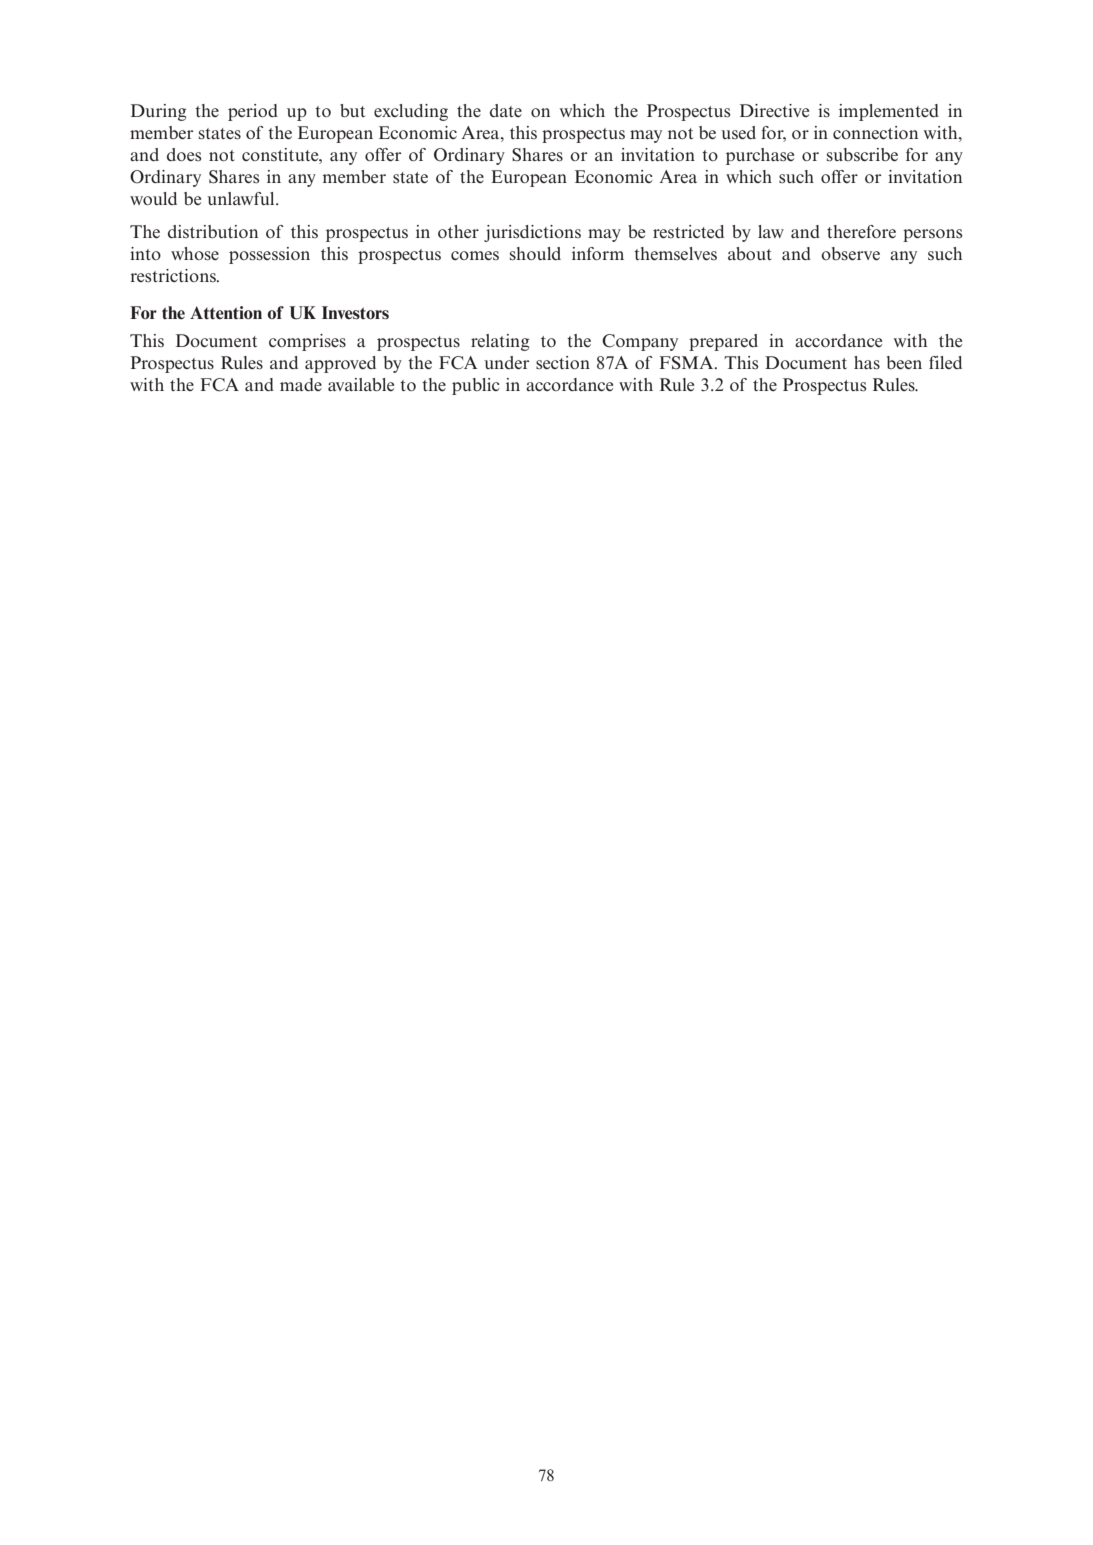  Describe the element at coordinates (850, 254) in the image. I see `observe` at that location.
